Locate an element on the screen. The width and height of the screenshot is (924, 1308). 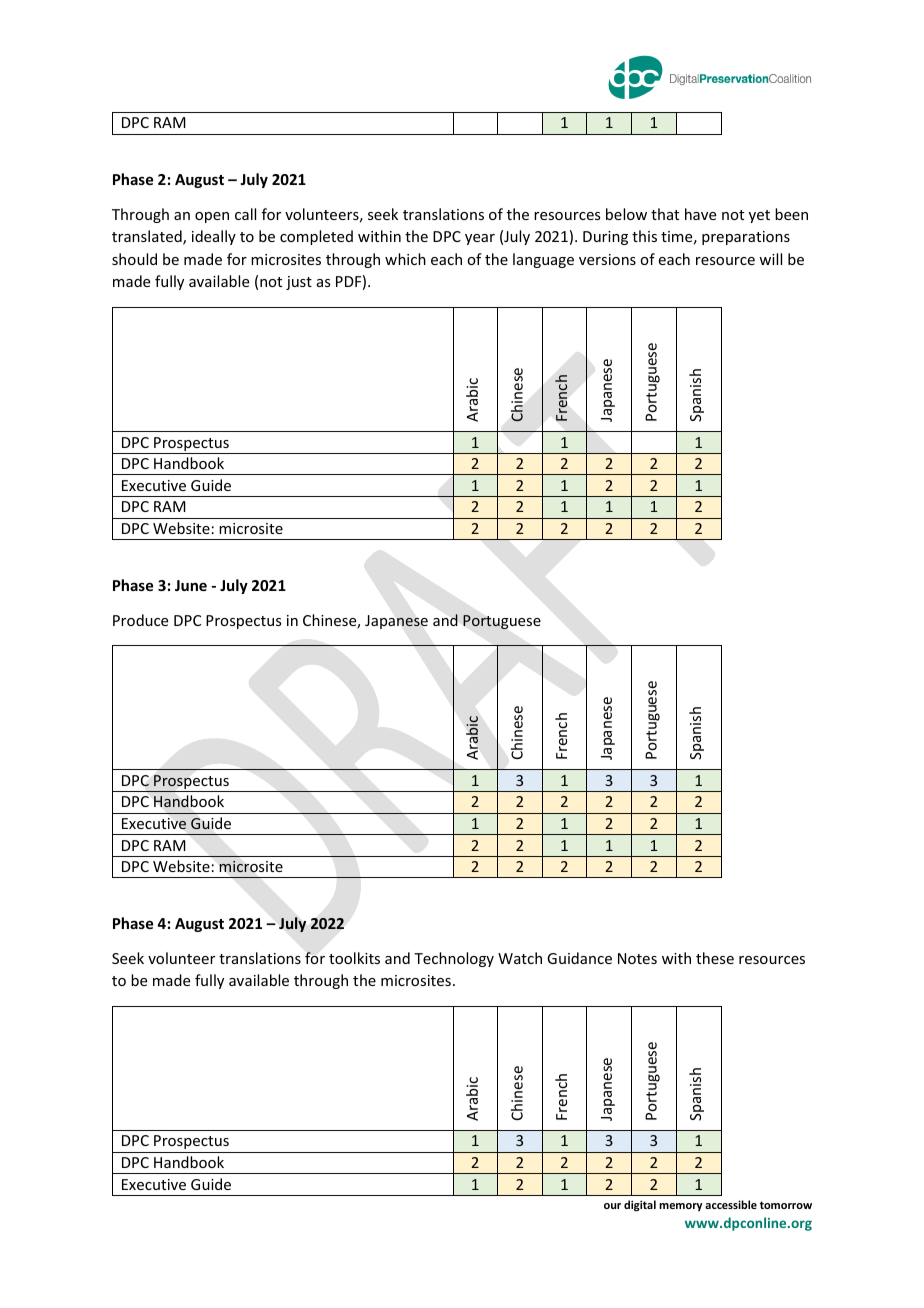
year is located at coordinates (480, 239).
